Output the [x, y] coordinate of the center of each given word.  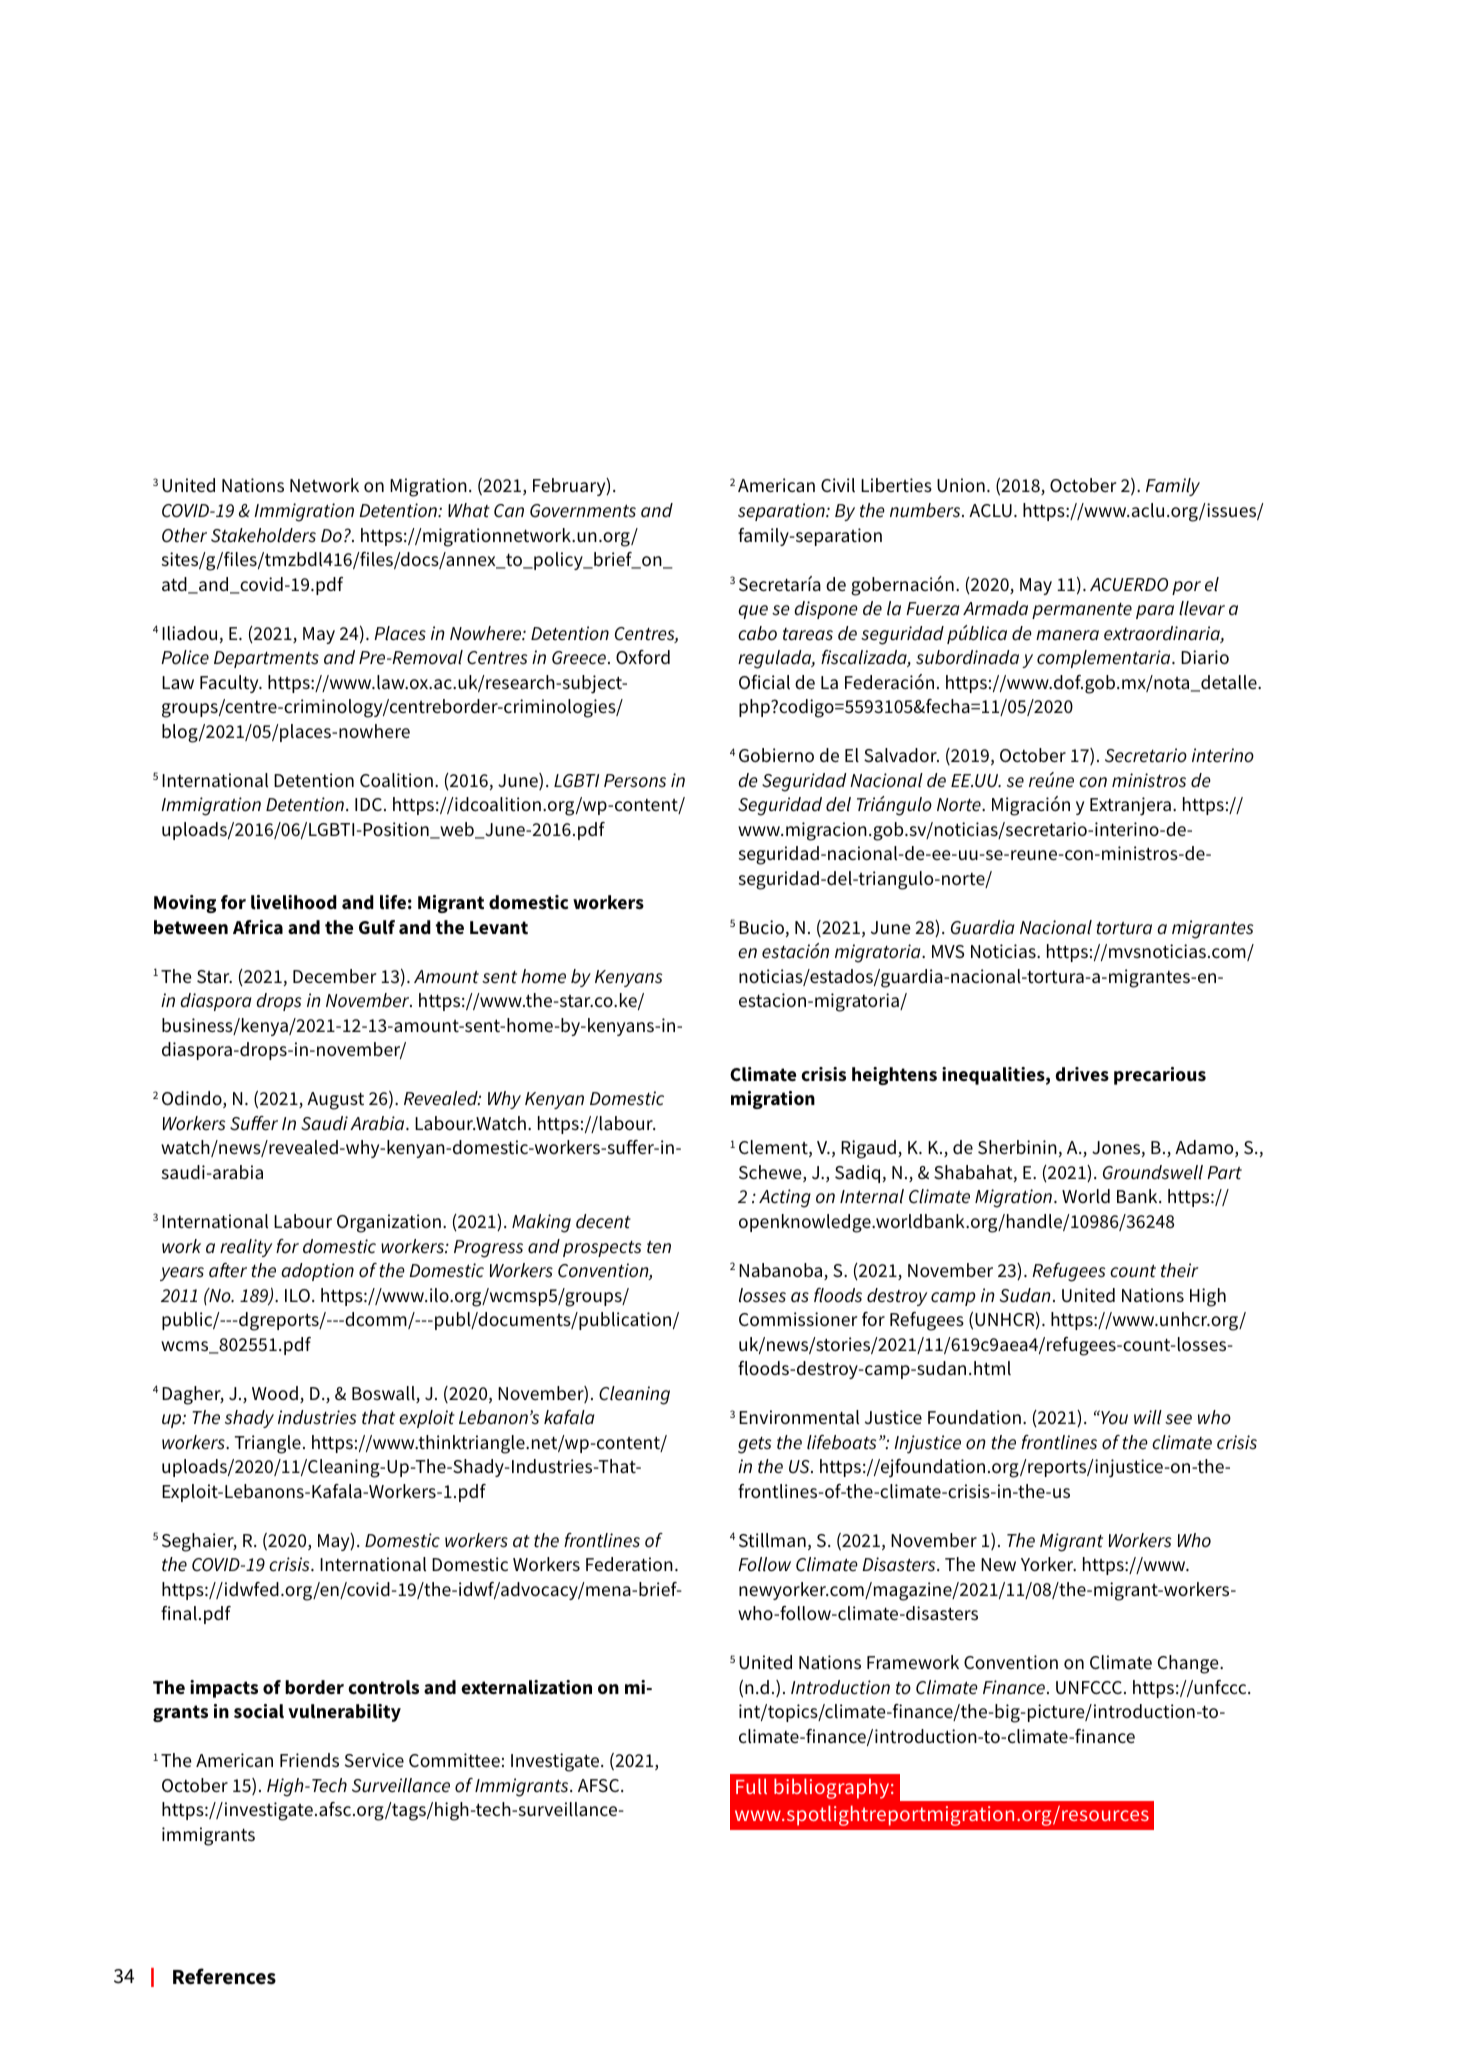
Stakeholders [263, 535]
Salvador [901, 755]
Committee [454, 1760]
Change [1189, 1664]
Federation [629, 1564]
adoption [317, 1272]
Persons [635, 781]
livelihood [294, 902]
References [224, 1976]
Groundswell [1153, 1172]
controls [383, 1687]
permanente [1082, 611]
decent [603, 1221]
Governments [583, 511]
